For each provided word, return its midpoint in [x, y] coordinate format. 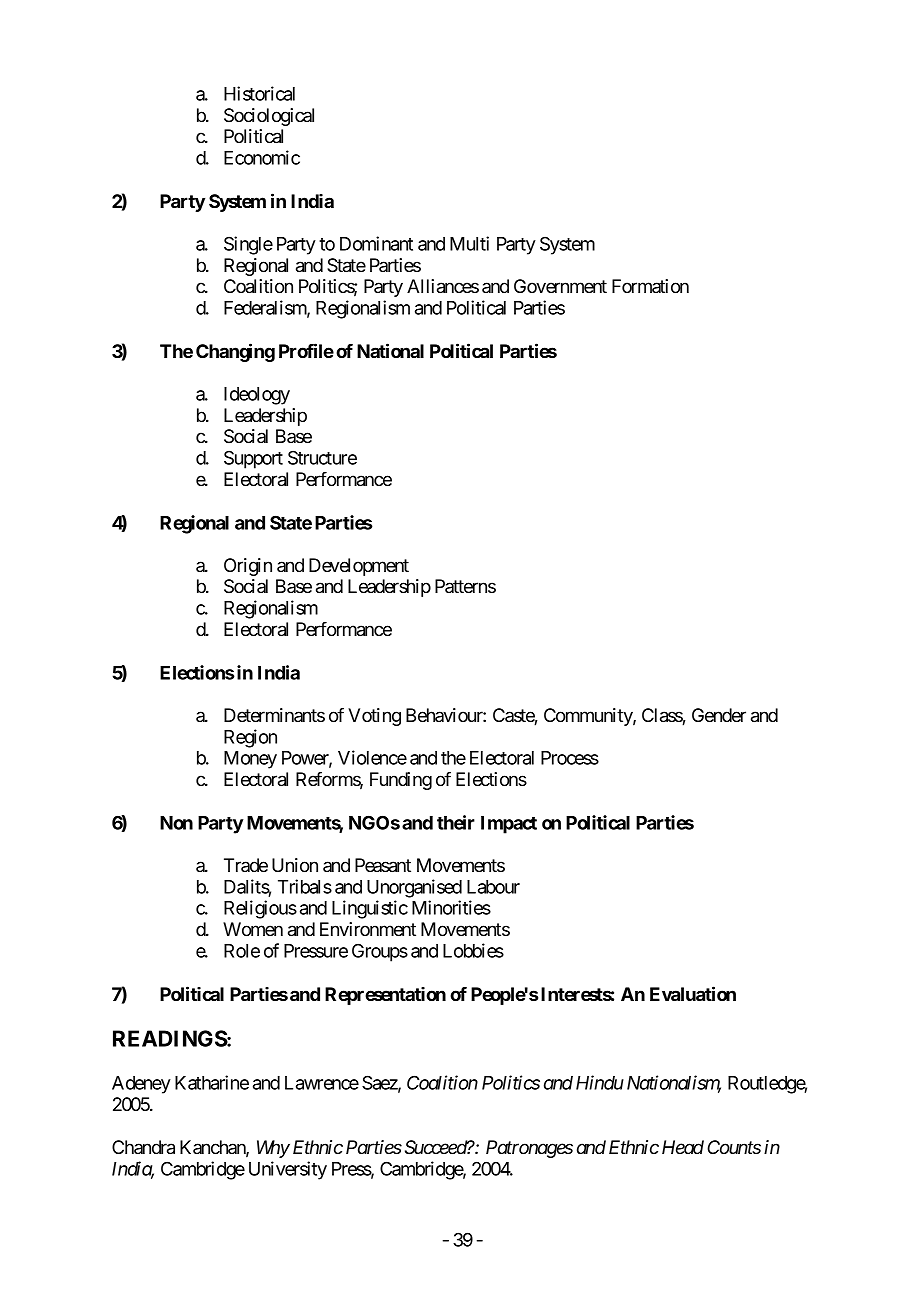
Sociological [269, 117]
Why [273, 1149]
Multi [469, 243]
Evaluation [693, 993]
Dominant [376, 243]
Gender [719, 715]
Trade [246, 865]
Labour [493, 887]
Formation [650, 286]
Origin [248, 567]
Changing [235, 352]
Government [560, 286]
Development [359, 567]
